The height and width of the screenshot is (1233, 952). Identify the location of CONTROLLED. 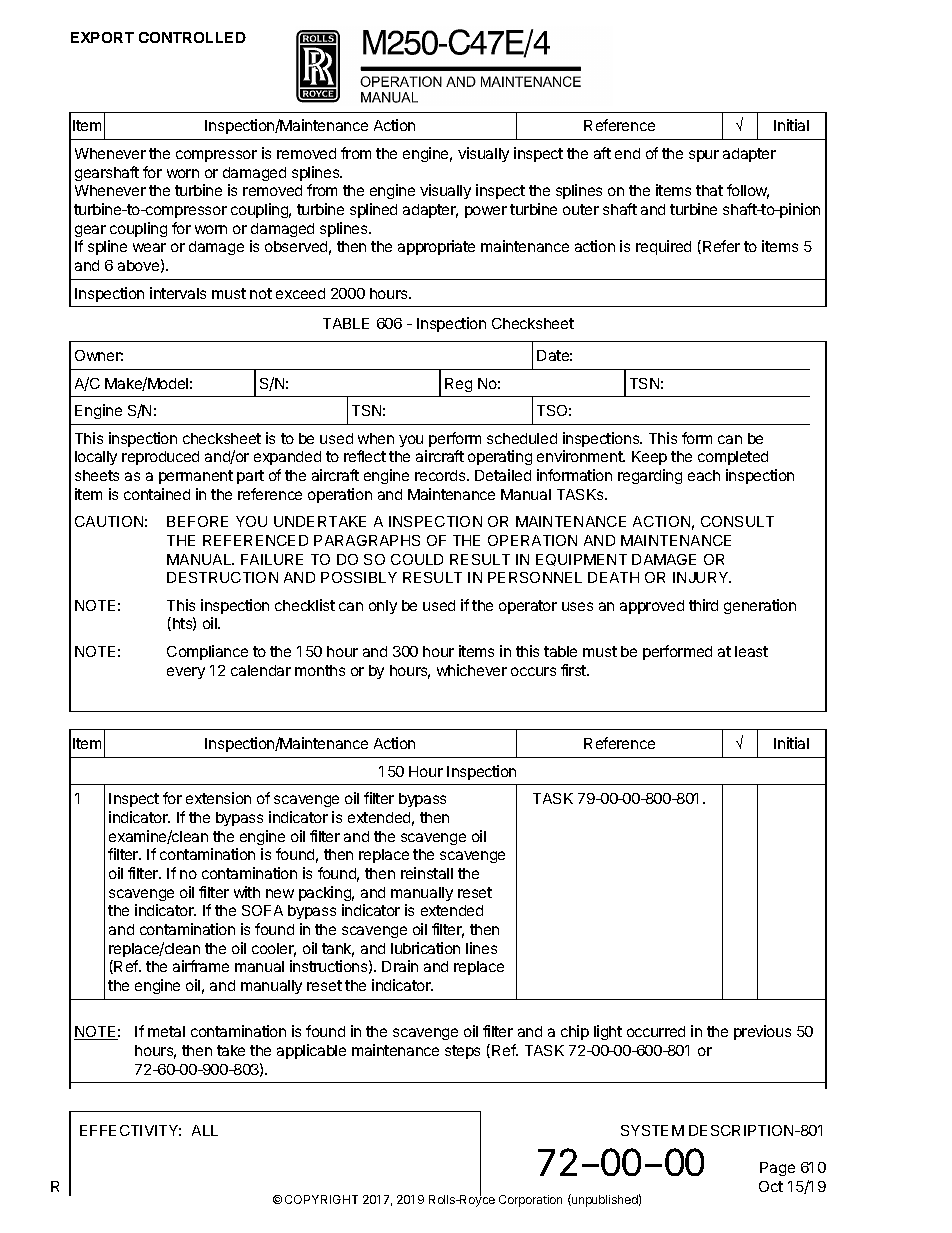
(192, 37).
